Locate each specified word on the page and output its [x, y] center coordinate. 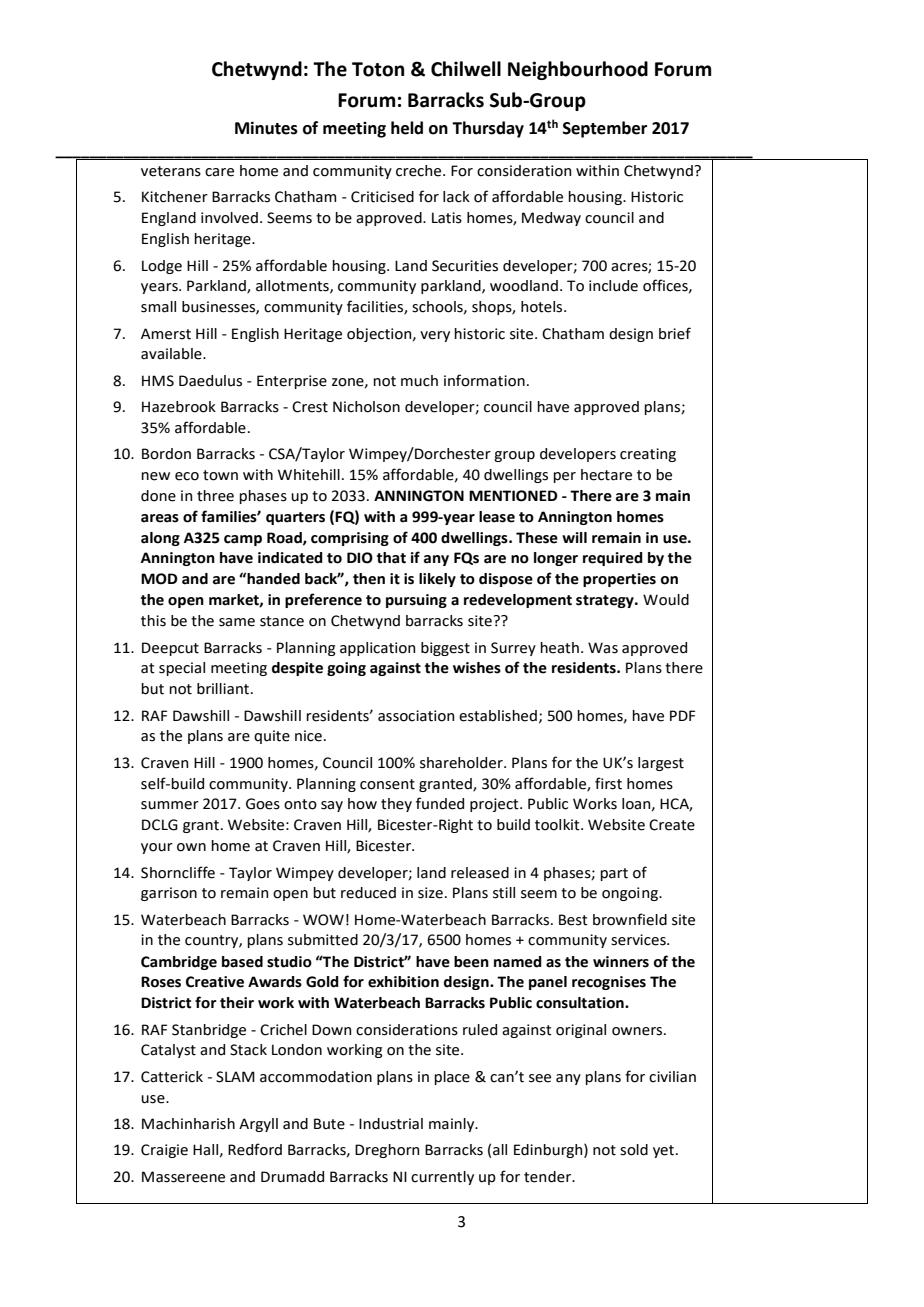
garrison [169, 894]
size [430, 893]
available [172, 354]
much [419, 381]
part [614, 874]
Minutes [266, 128]
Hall [205, 1150]
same [237, 622]
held [407, 128]
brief [675, 333]
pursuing [416, 601]
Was [603, 648]
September [605, 129]
